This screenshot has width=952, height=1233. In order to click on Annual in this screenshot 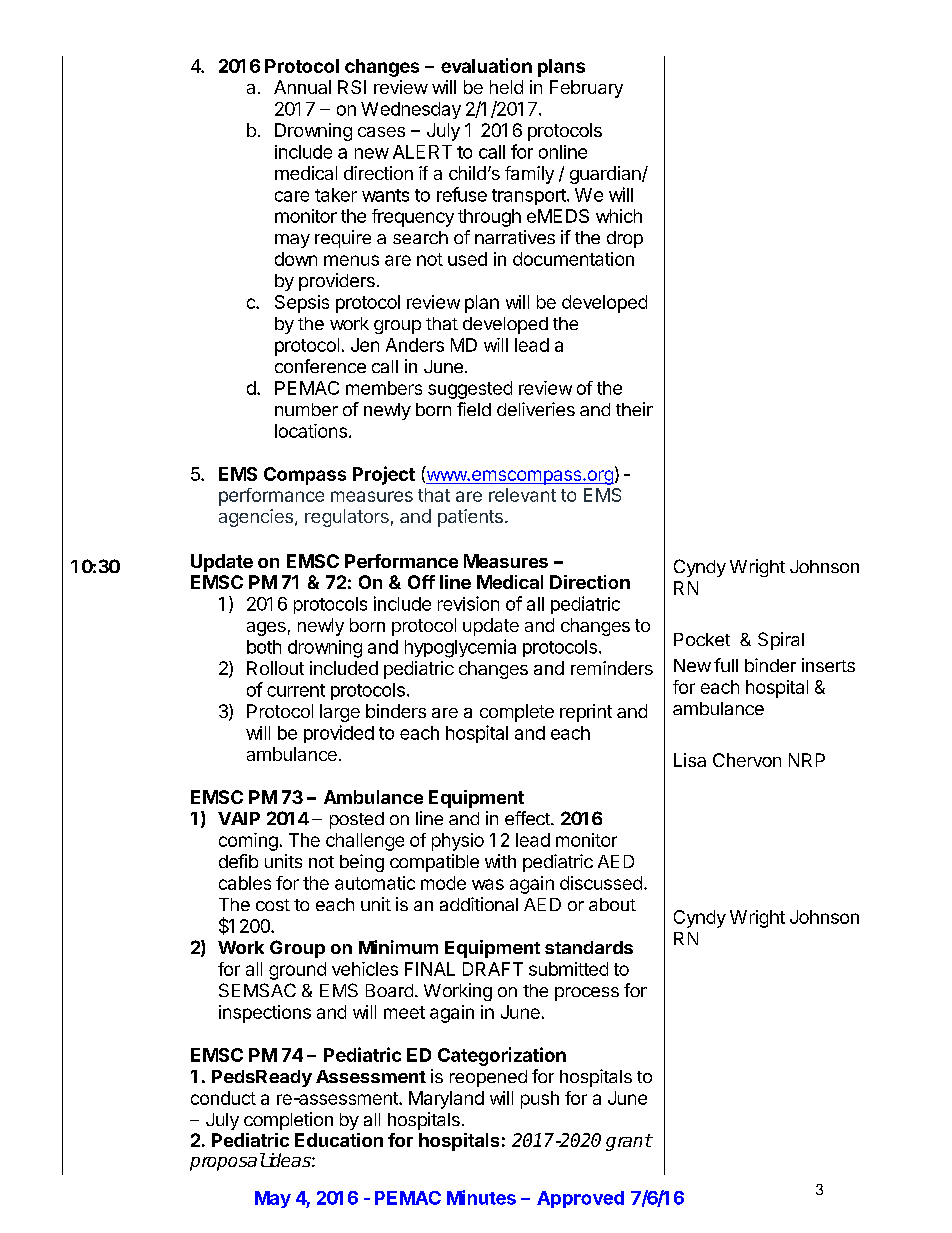, I will do `click(302, 87)`.
